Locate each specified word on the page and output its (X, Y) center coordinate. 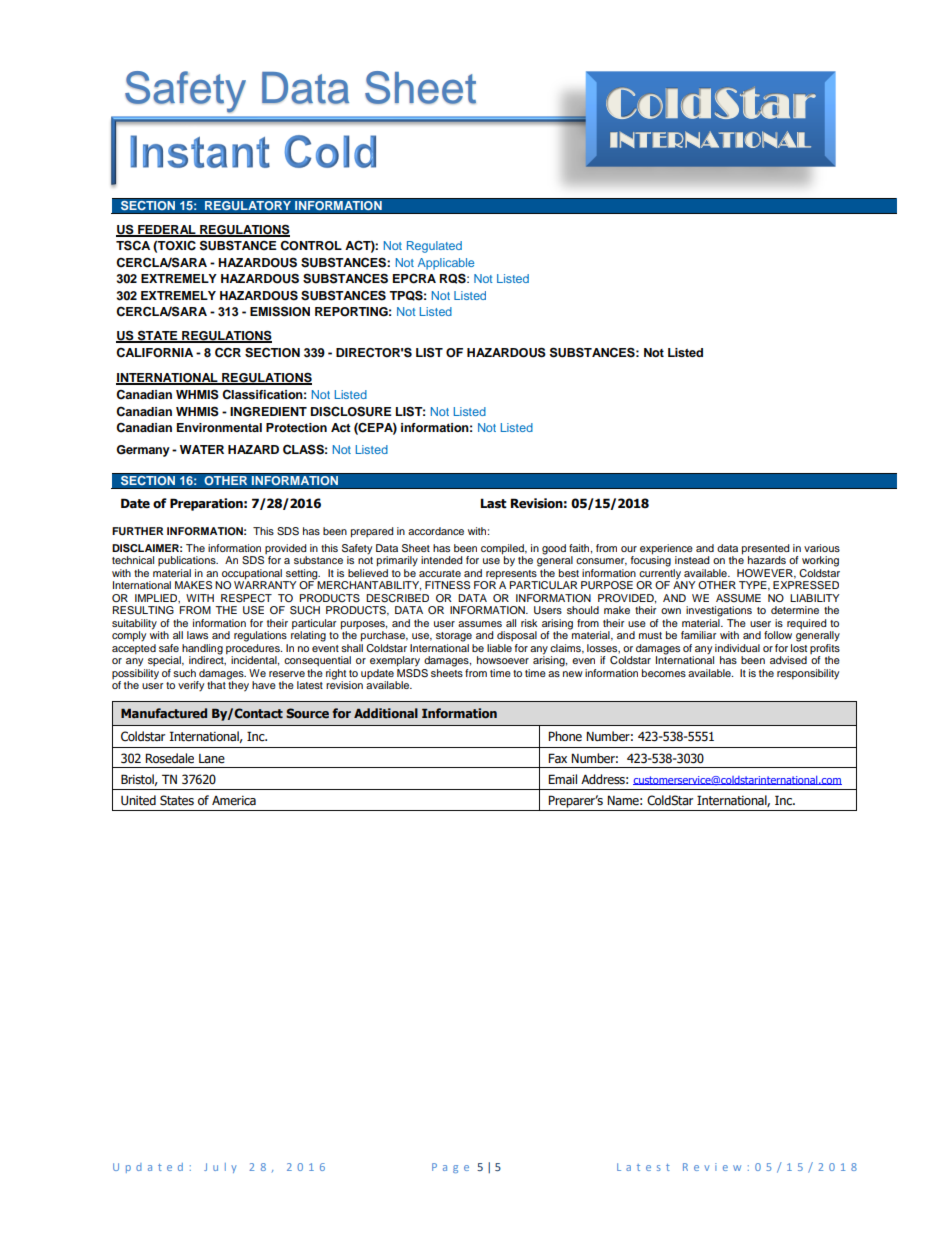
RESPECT (246, 598)
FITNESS (447, 585)
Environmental (219, 427)
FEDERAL (167, 230)
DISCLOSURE (351, 411)
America (234, 801)
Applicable (446, 264)
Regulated (434, 247)
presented (765, 549)
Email (562, 779)
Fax (557, 758)
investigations (719, 611)
